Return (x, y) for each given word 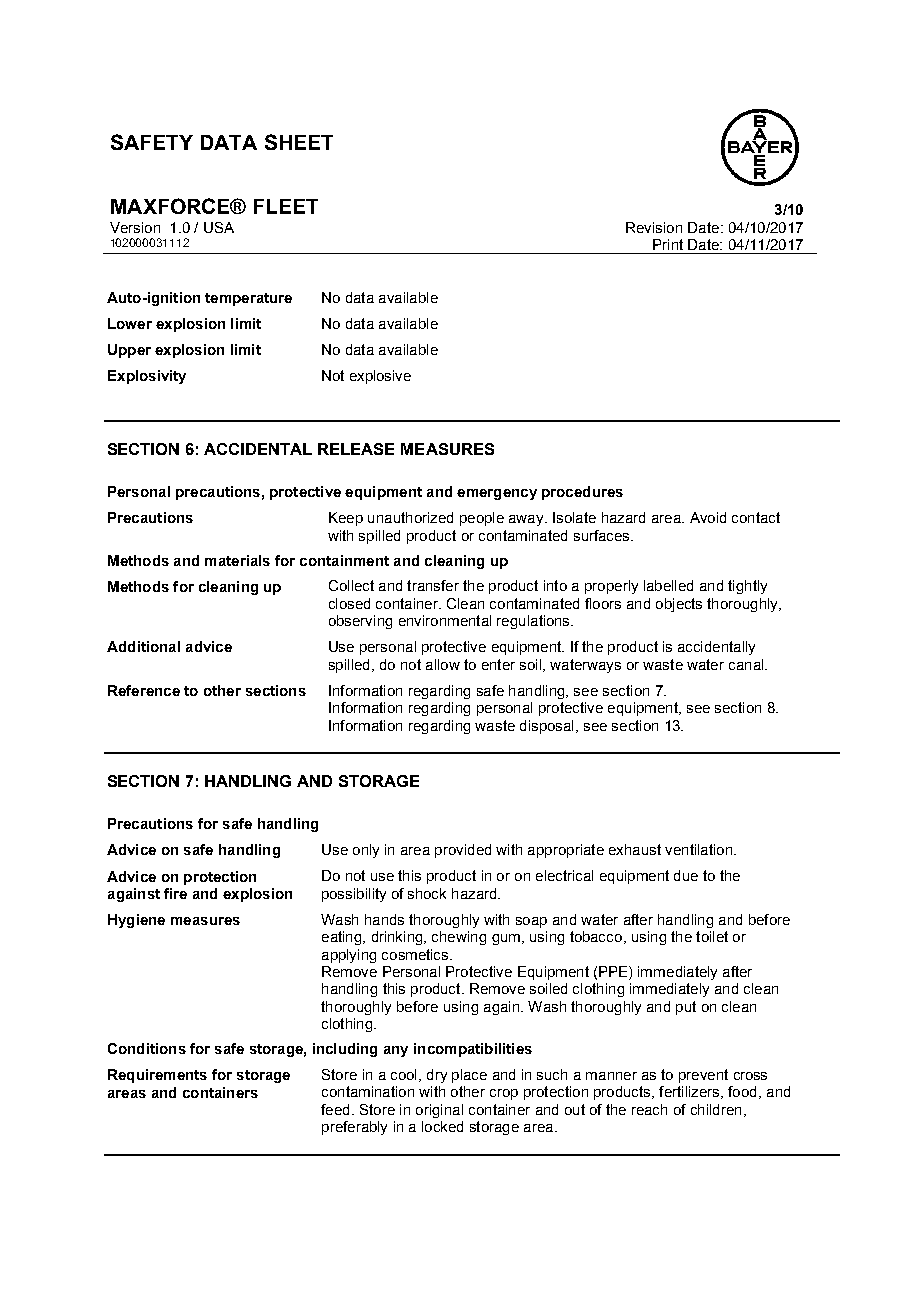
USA (219, 227)
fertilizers (690, 1092)
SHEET (299, 142)
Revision (654, 227)
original (439, 1111)
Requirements (157, 1076)
